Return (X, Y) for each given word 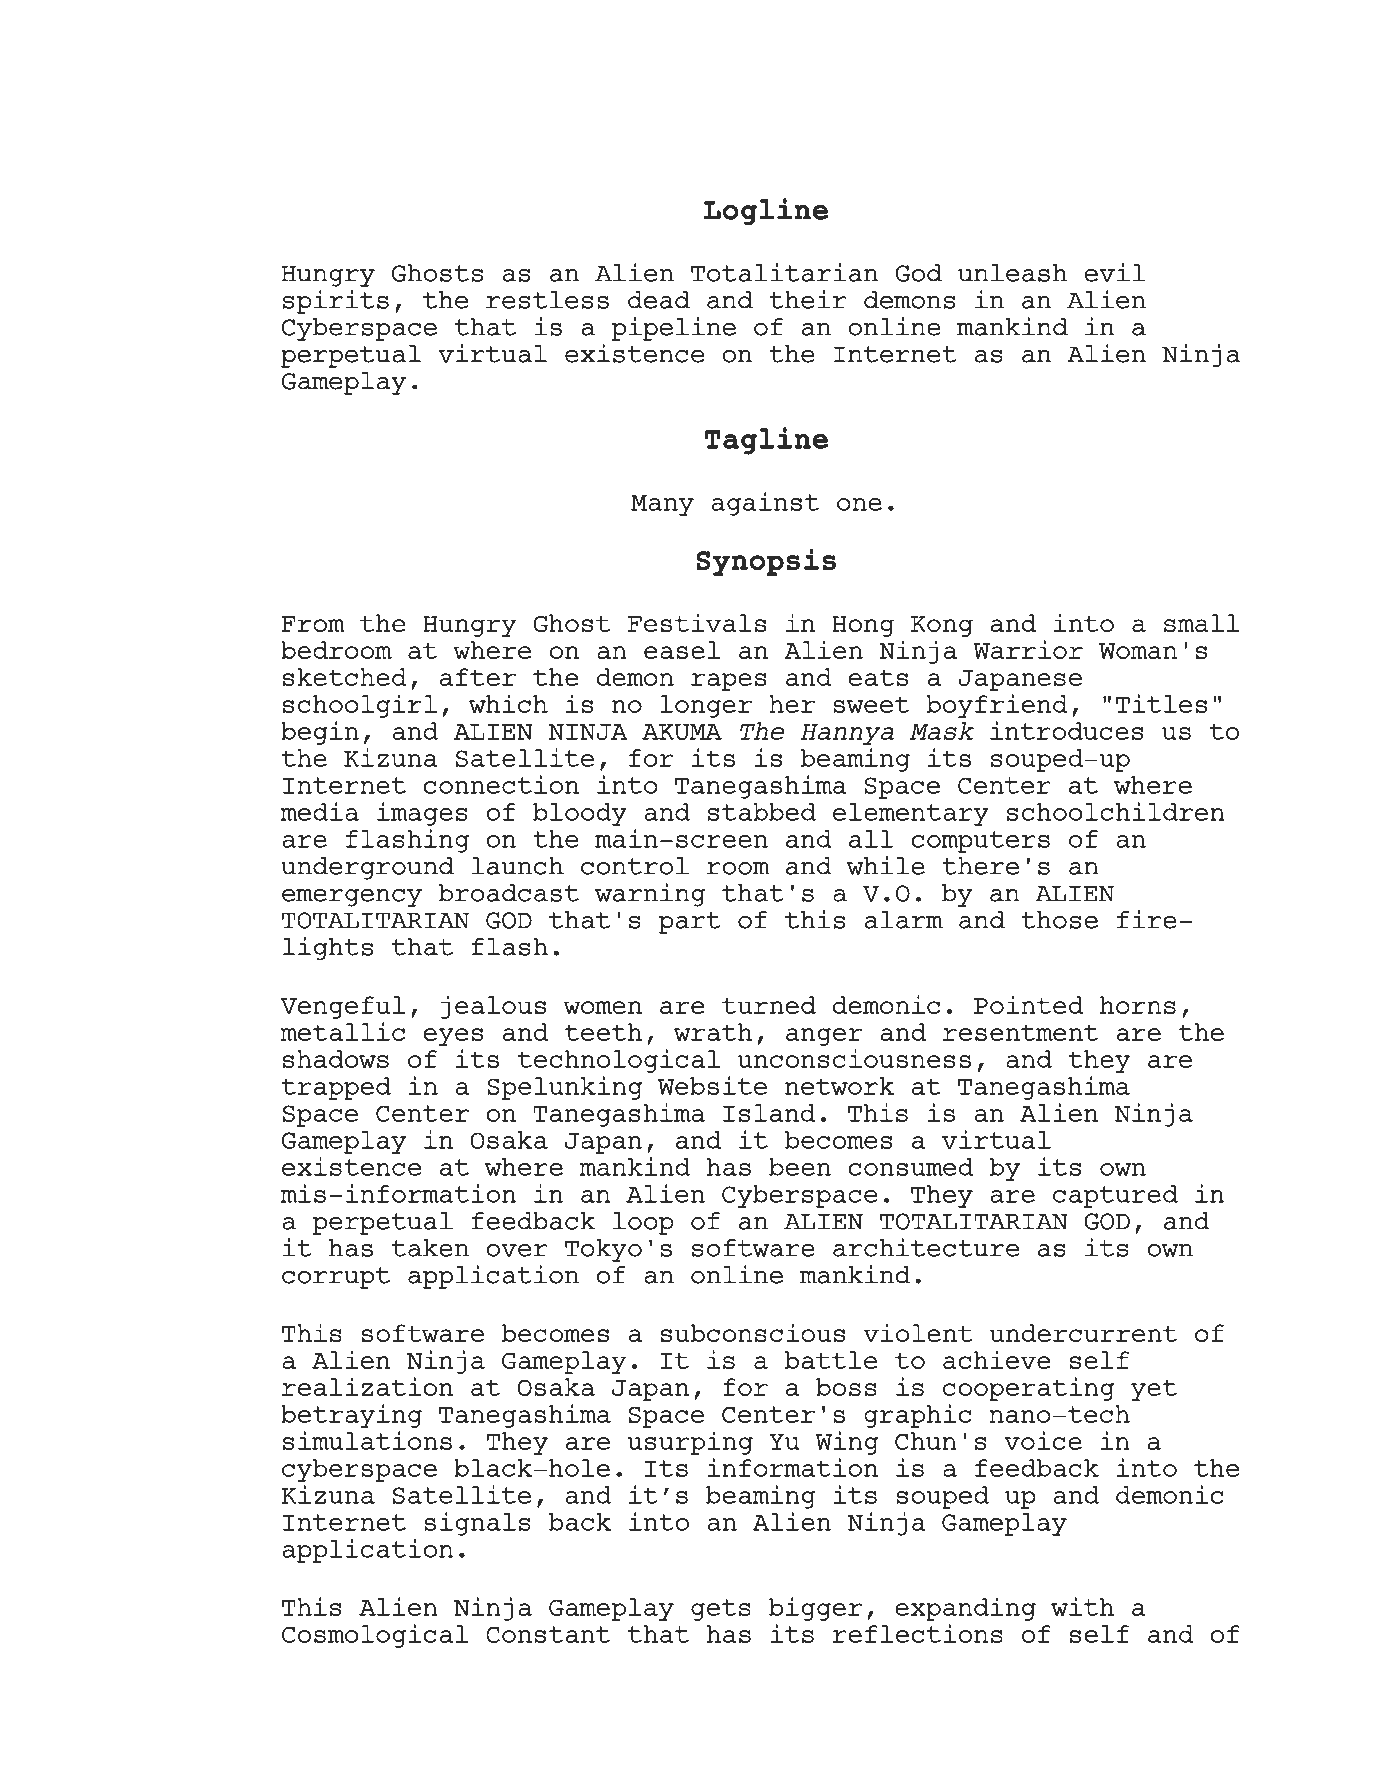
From (313, 624)
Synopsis (766, 562)
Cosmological (375, 1636)
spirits (336, 302)
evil (1115, 272)
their (808, 299)
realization (367, 1386)
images (422, 814)
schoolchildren (1116, 811)
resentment (1020, 1032)
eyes (453, 1037)
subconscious (752, 1332)
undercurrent (1083, 1333)
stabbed (762, 812)
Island (769, 1113)
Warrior (1028, 649)
